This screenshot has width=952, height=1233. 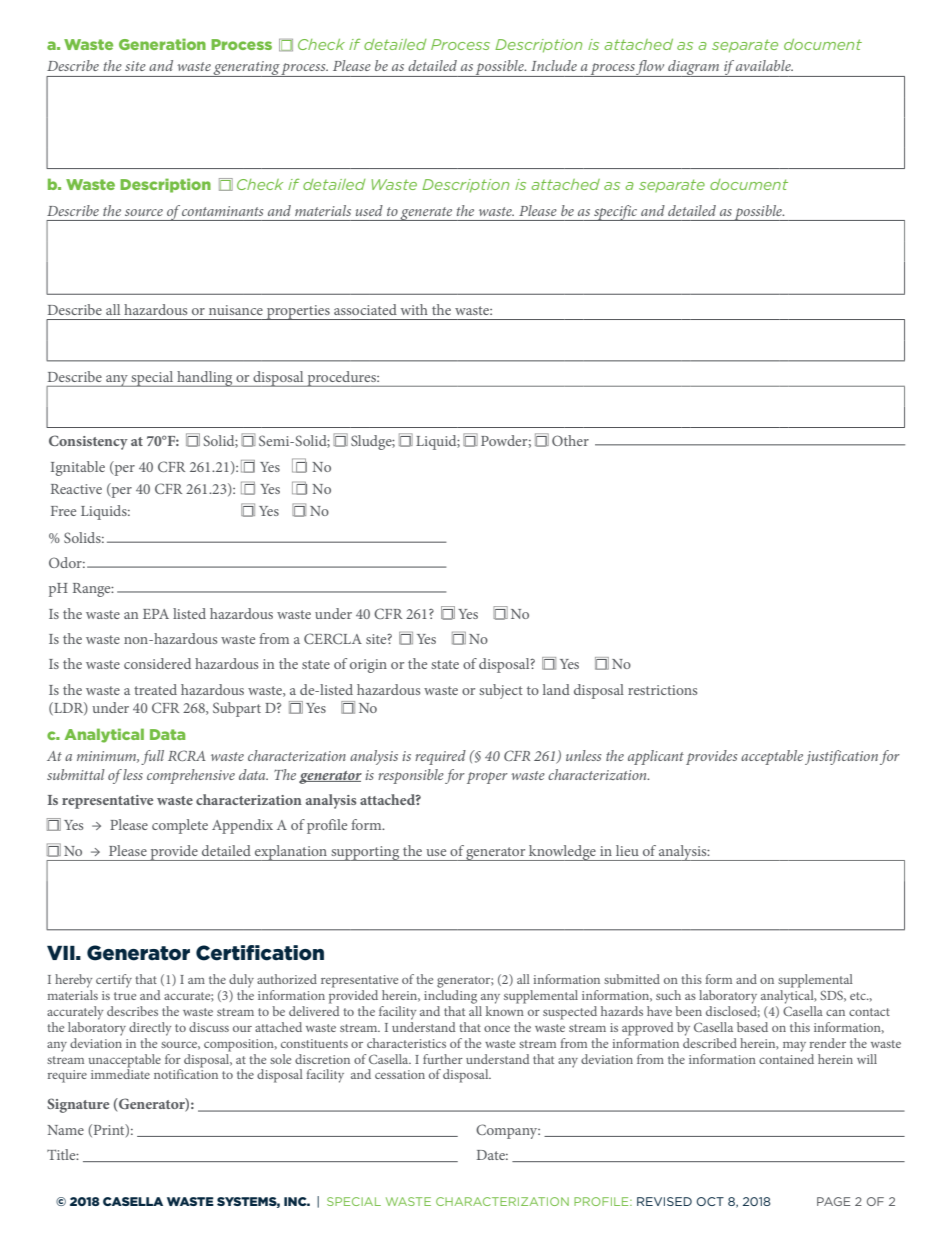 I want to click on specific, so click(x=616, y=213).
